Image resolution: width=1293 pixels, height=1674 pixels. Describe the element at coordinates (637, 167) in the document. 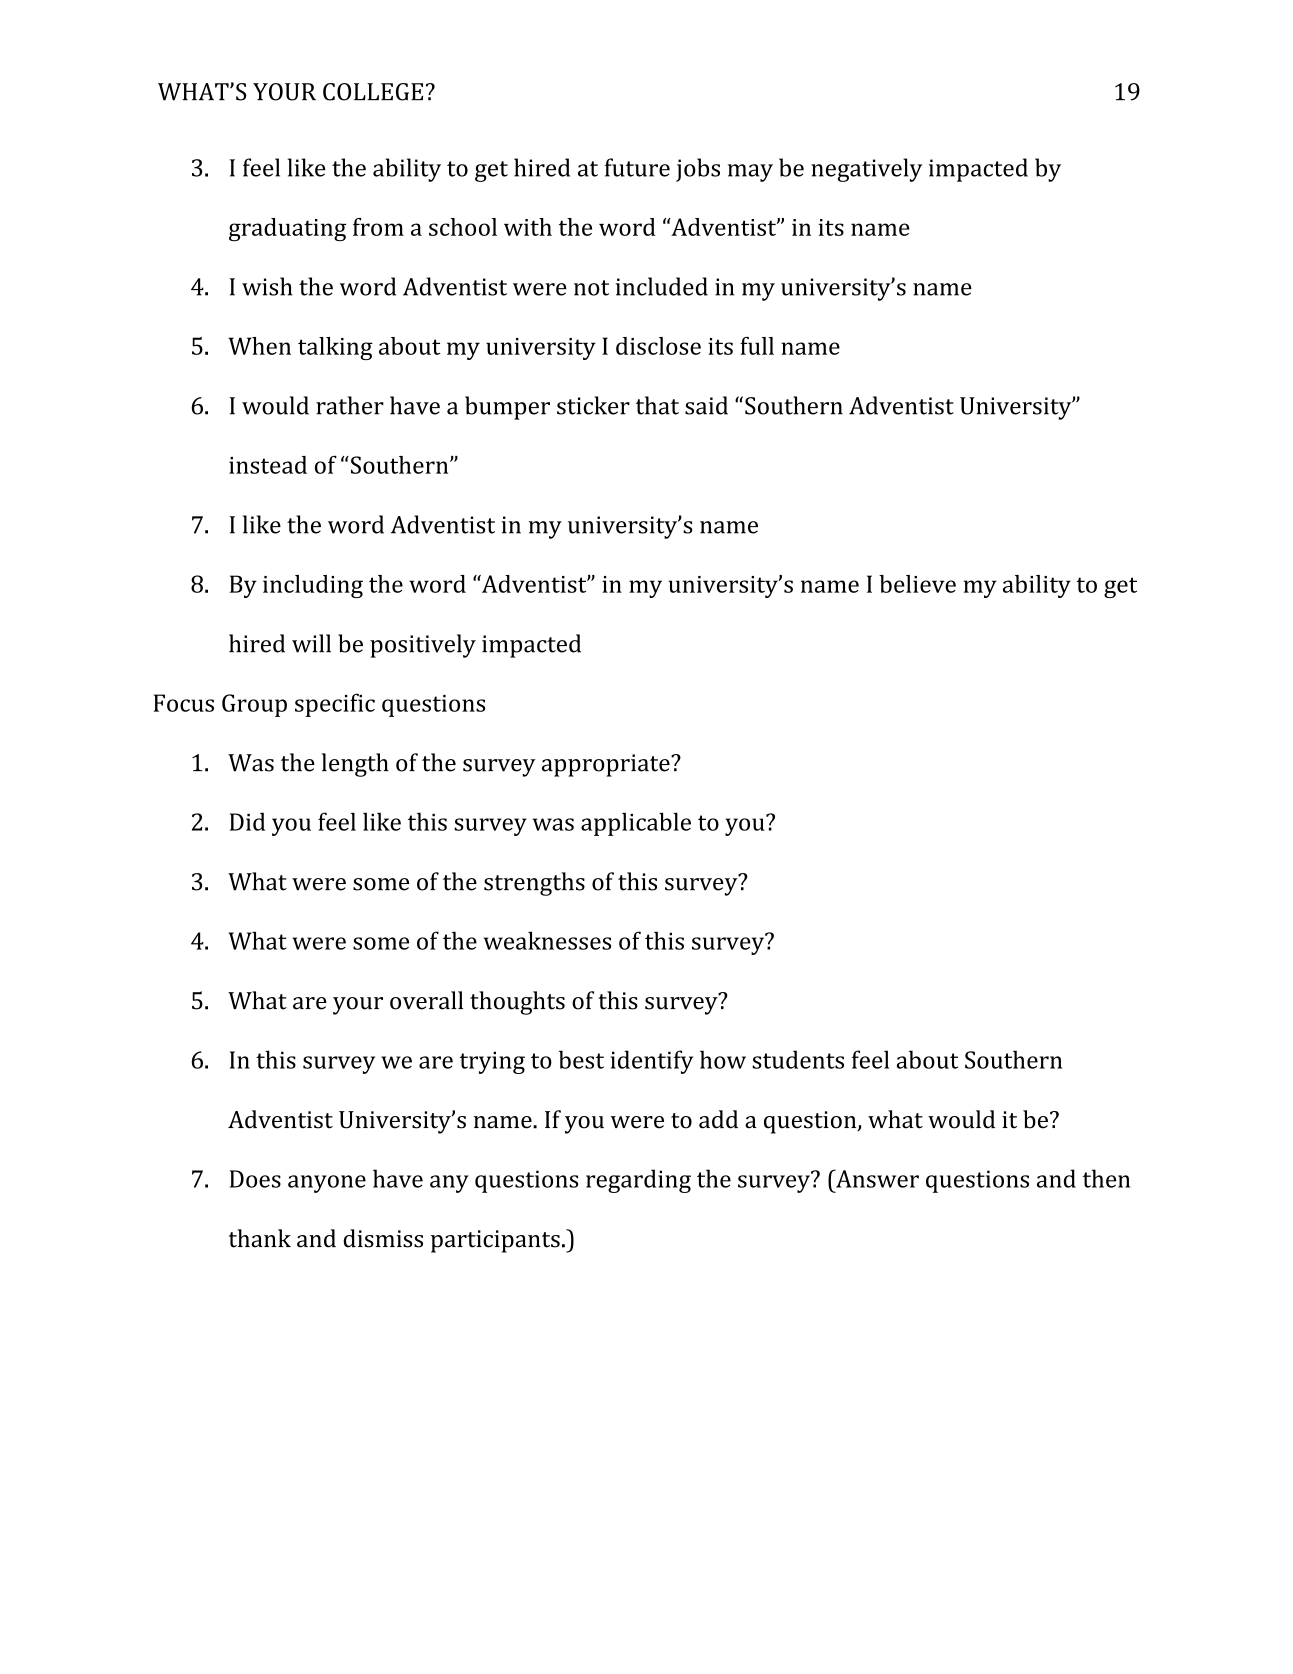

I see `future` at that location.
